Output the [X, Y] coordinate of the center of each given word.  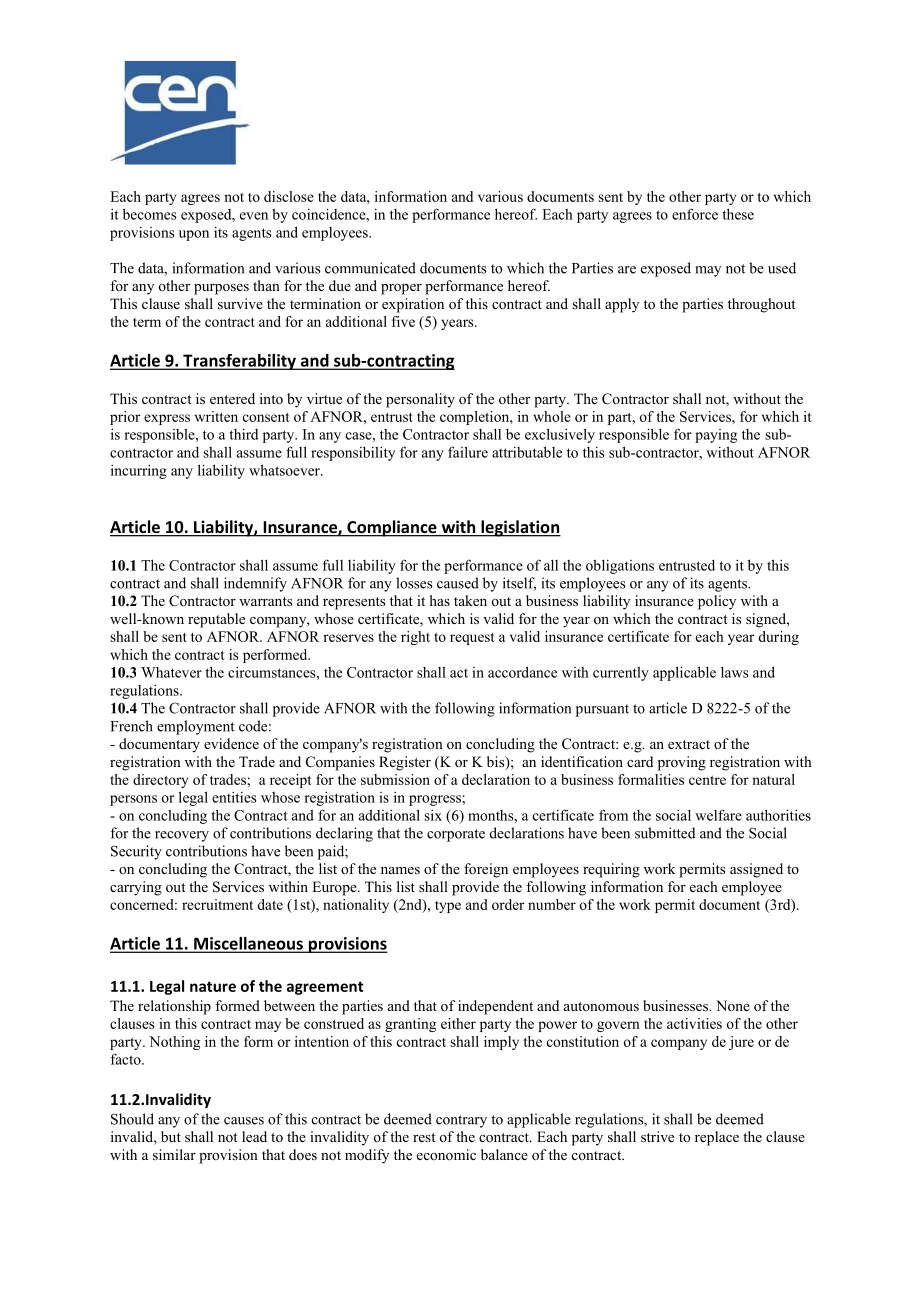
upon [194, 235]
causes [244, 1121]
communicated [370, 268]
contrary [461, 1121]
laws [735, 672]
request [472, 639]
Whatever [171, 672]
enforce [695, 214]
